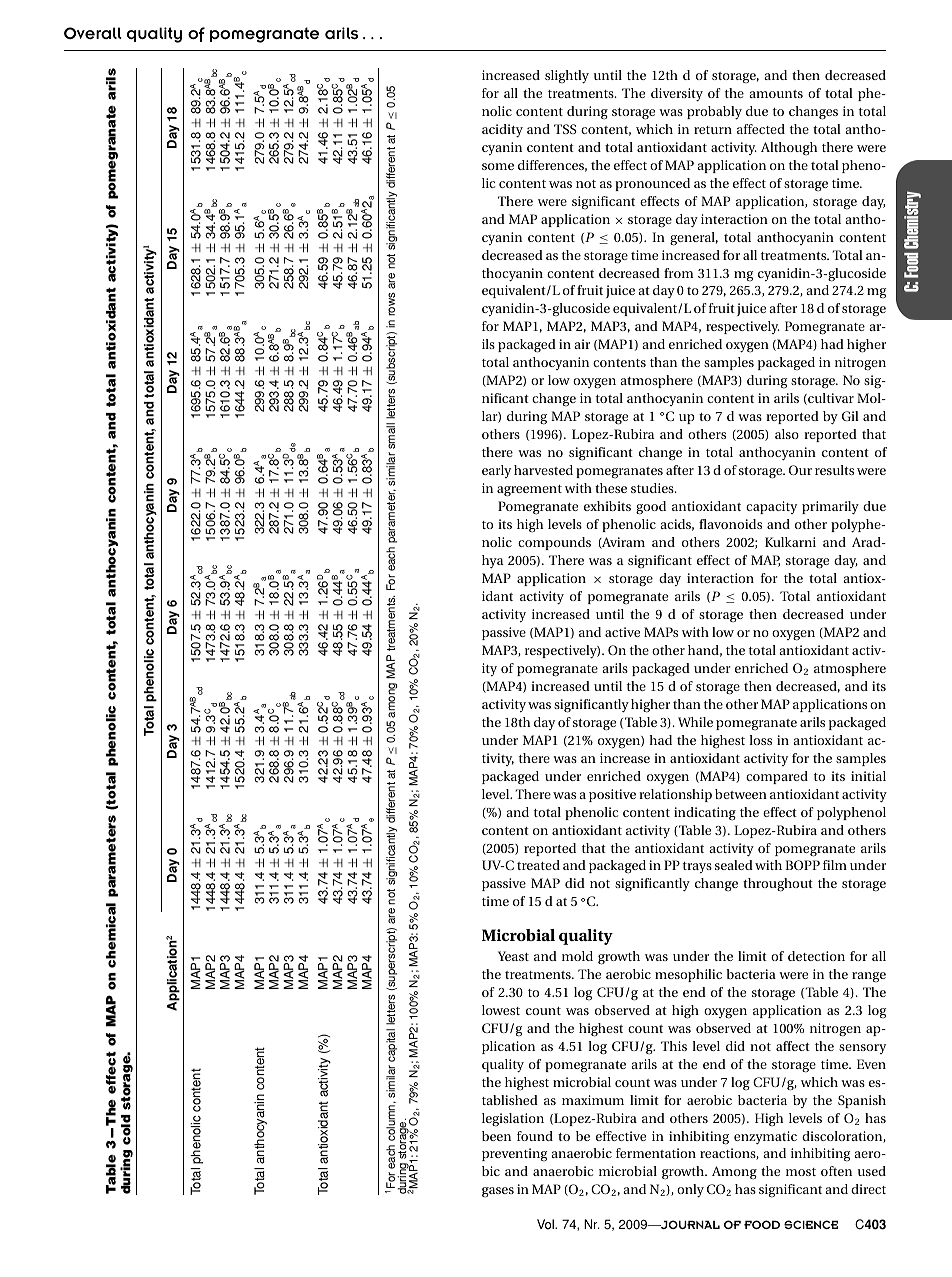 Image resolution: width=952 pixels, height=1277 pixels. Describe the element at coordinates (496, 471) in the image. I see `early` at that location.
